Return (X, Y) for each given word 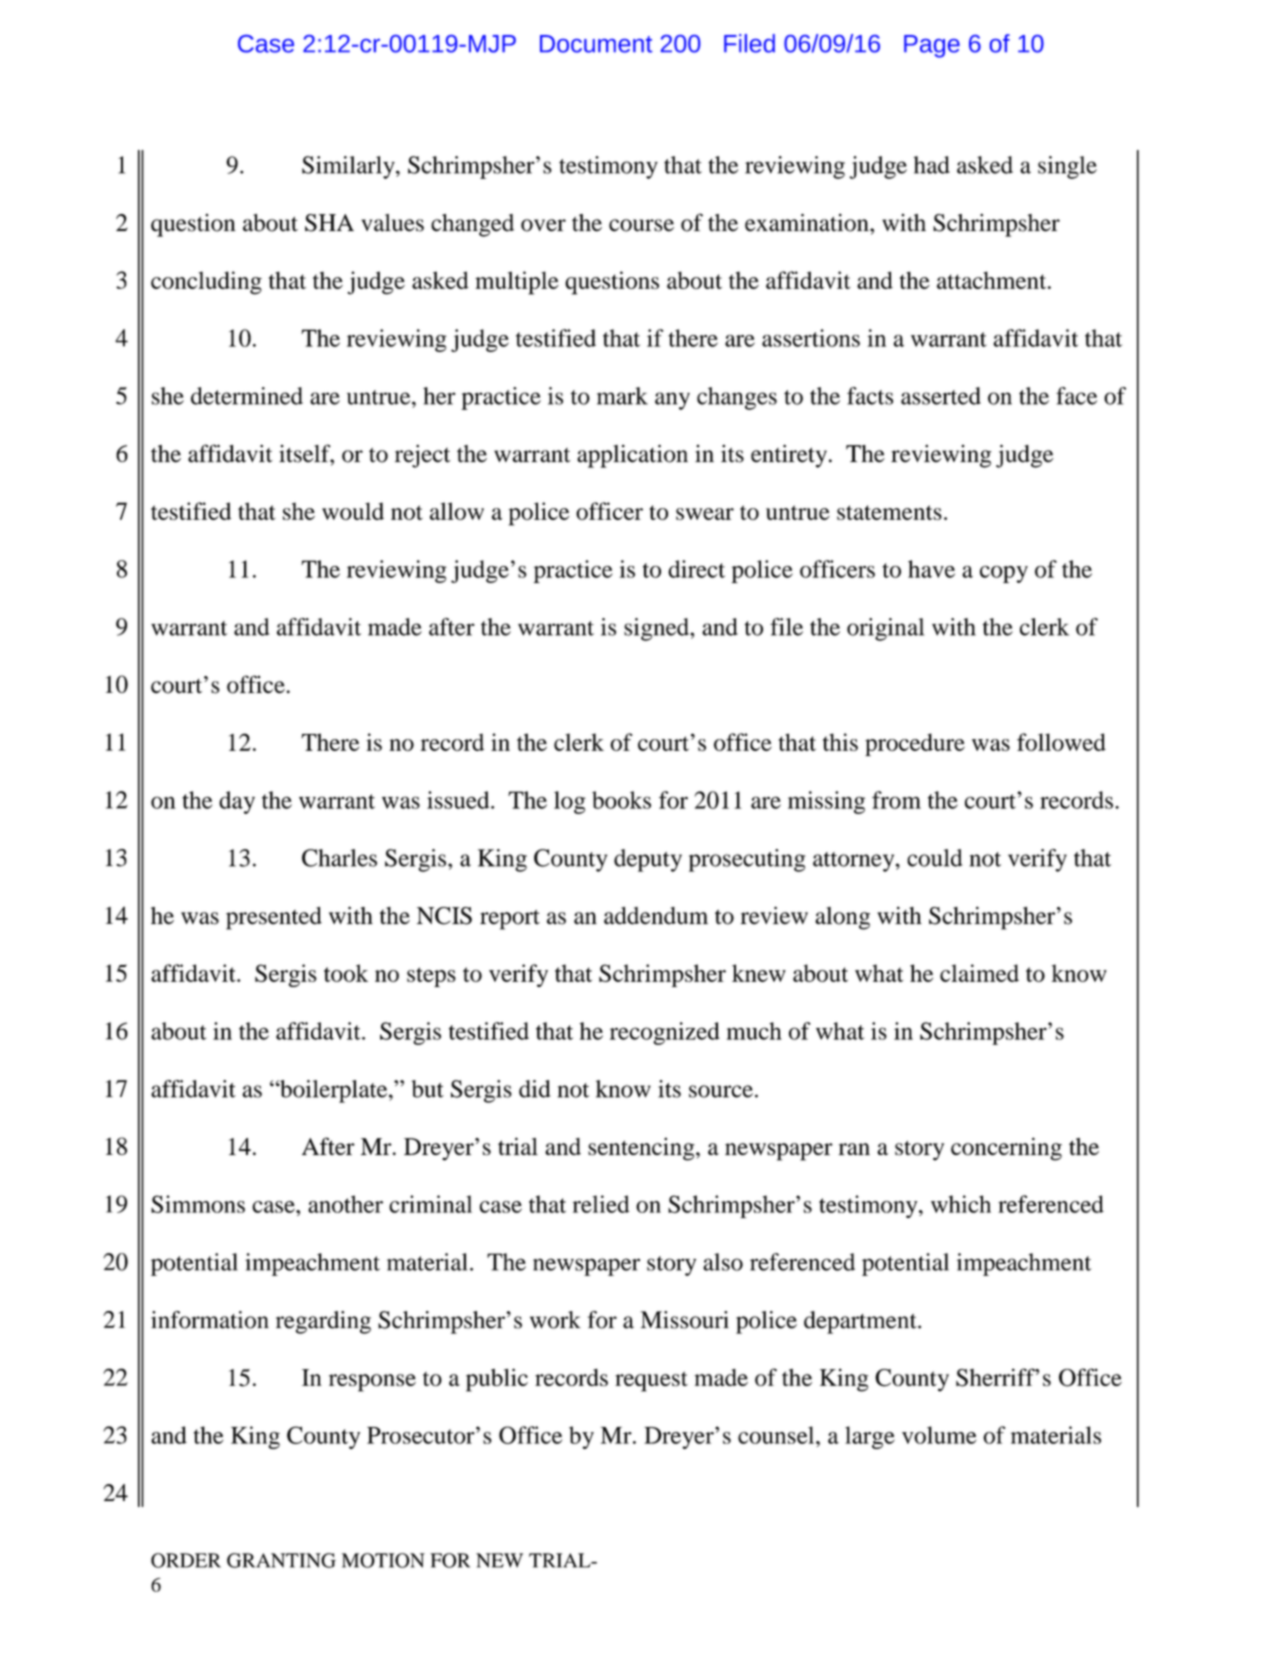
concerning (1006, 1149)
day (237, 802)
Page (932, 46)
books (621, 800)
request (651, 1381)
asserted (941, 396)
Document (596, 44)
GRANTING (281, 1560)
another (345, 1204)
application (632, 456)
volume (939, 1435)
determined (247, 396)
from (896, 800)
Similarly (349, 167)
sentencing (642, 1149)
